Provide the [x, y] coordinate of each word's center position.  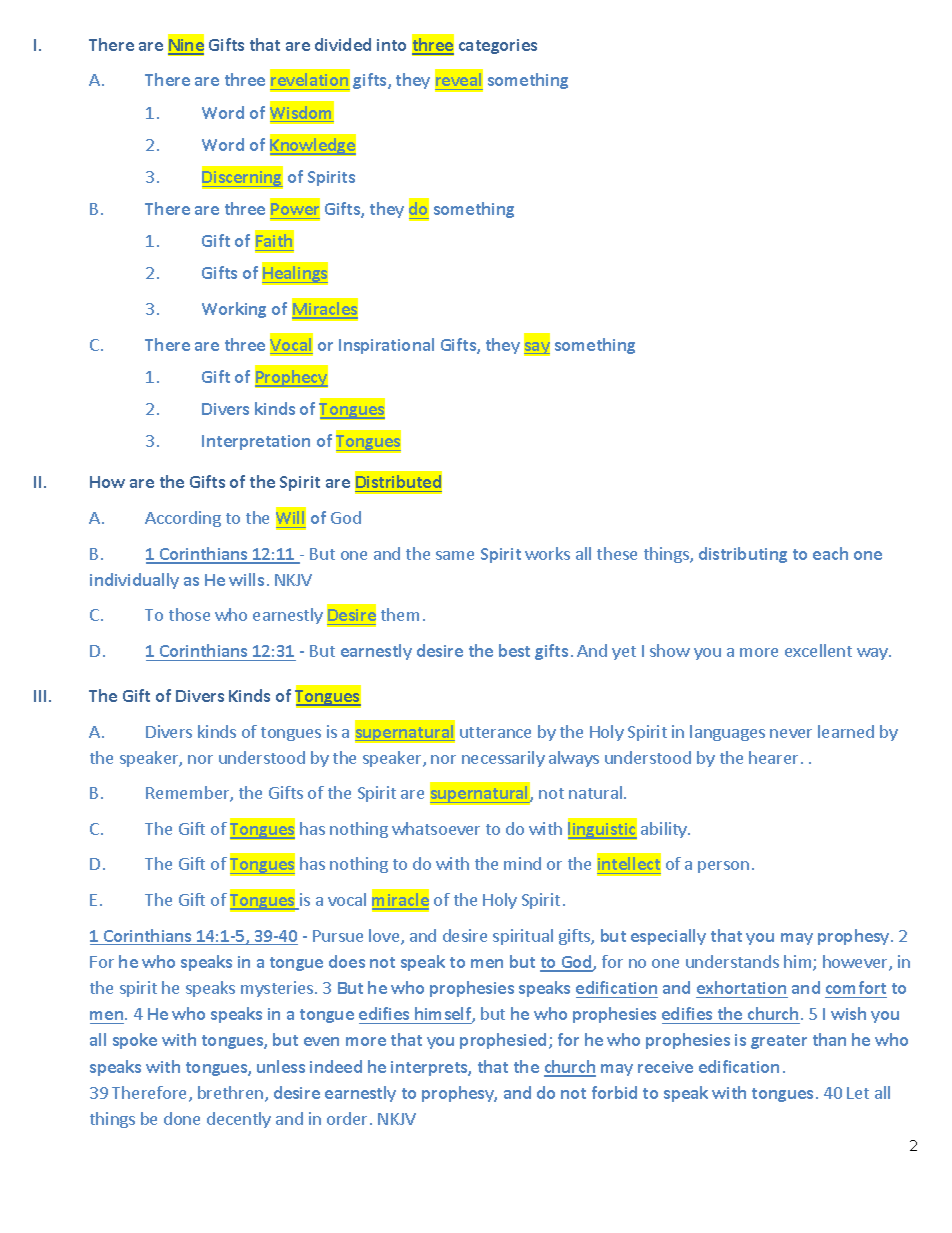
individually [134, 581]
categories [498, 46]
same [455, 555]
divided [343, 44]
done [182, 1118]
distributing [743, 555]
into [391, 45]
